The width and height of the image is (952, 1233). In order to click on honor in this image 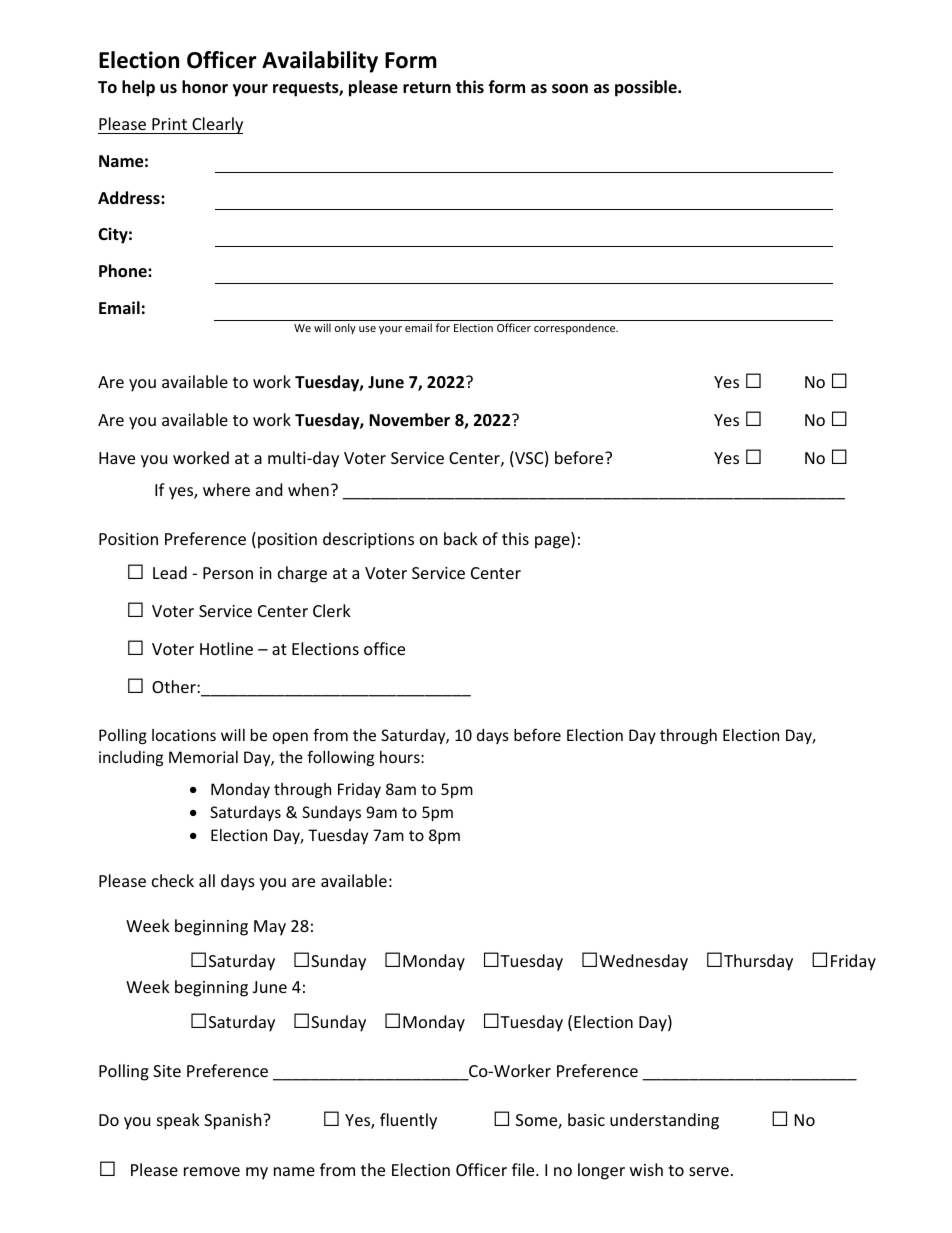, I will do `click(205, 87)`.
